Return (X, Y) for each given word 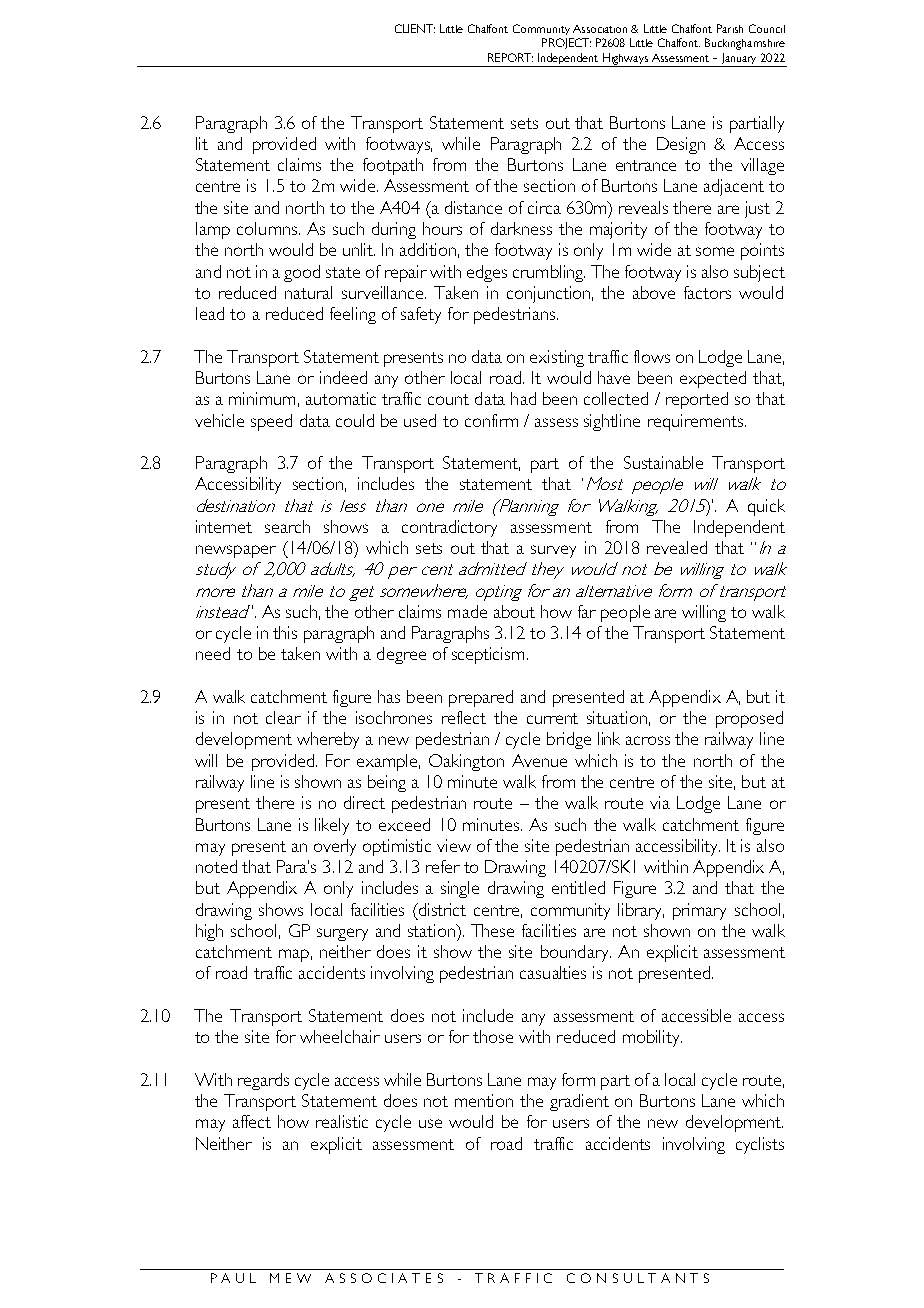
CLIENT (415, 28)
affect (252, 1121)
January (739, 60)
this (285, 632)
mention (484, 1100)
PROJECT (566, 43)
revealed (677, 547)
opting (499, 593)
